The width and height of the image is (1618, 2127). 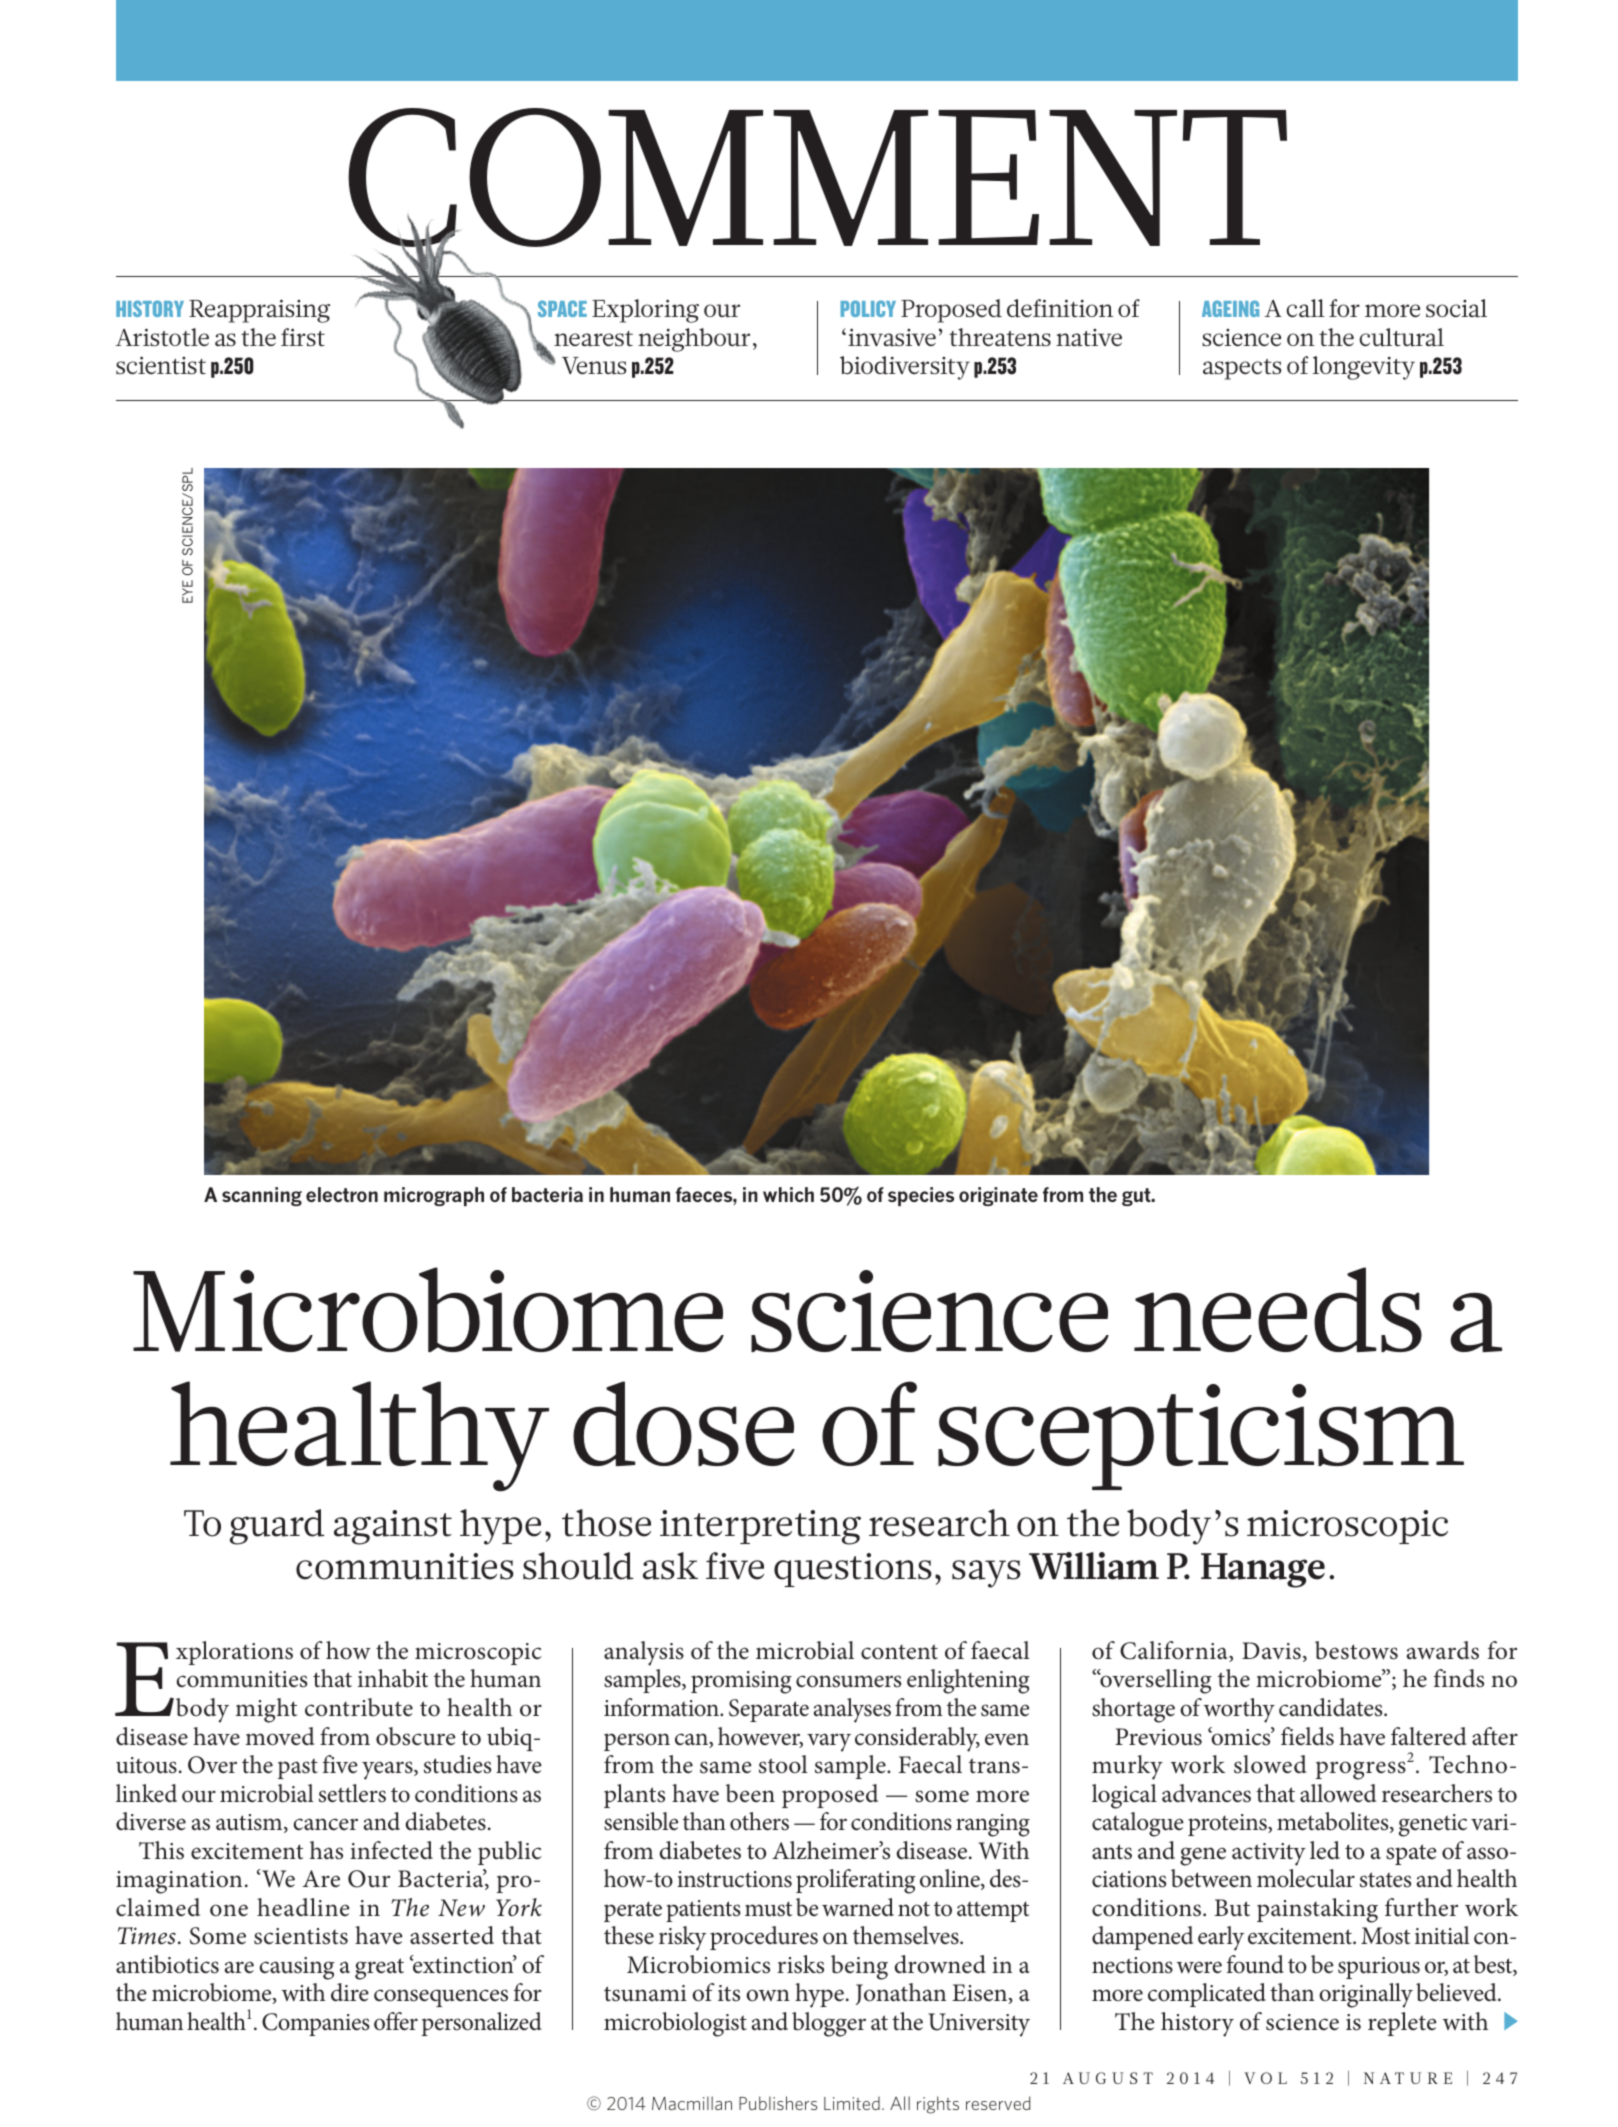 What do you see at coordinates (817, 179) in the image?
I see `COMMENT` at bounding box center [817, 179].
